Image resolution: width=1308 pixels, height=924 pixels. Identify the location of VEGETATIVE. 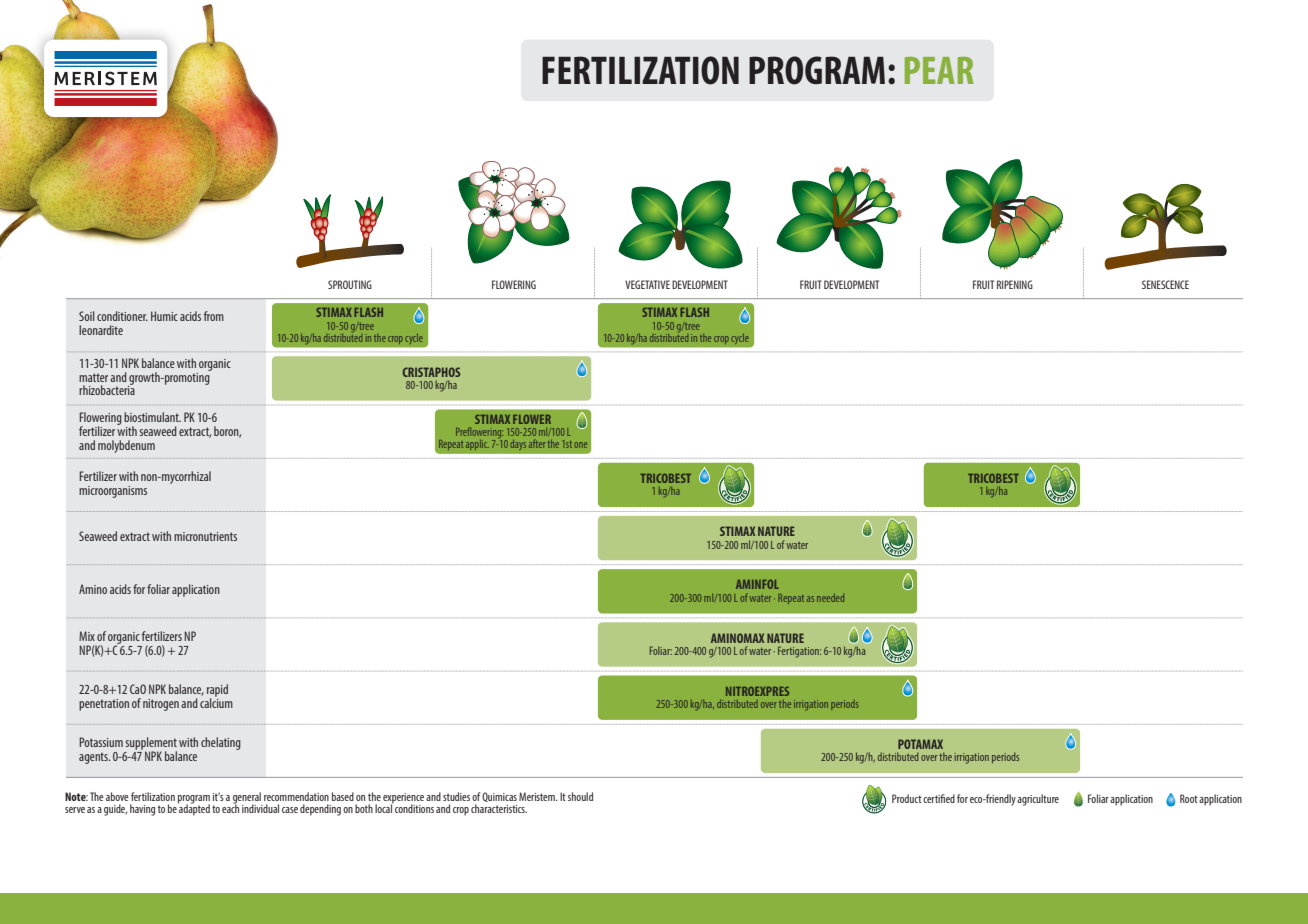
(647, 284).
